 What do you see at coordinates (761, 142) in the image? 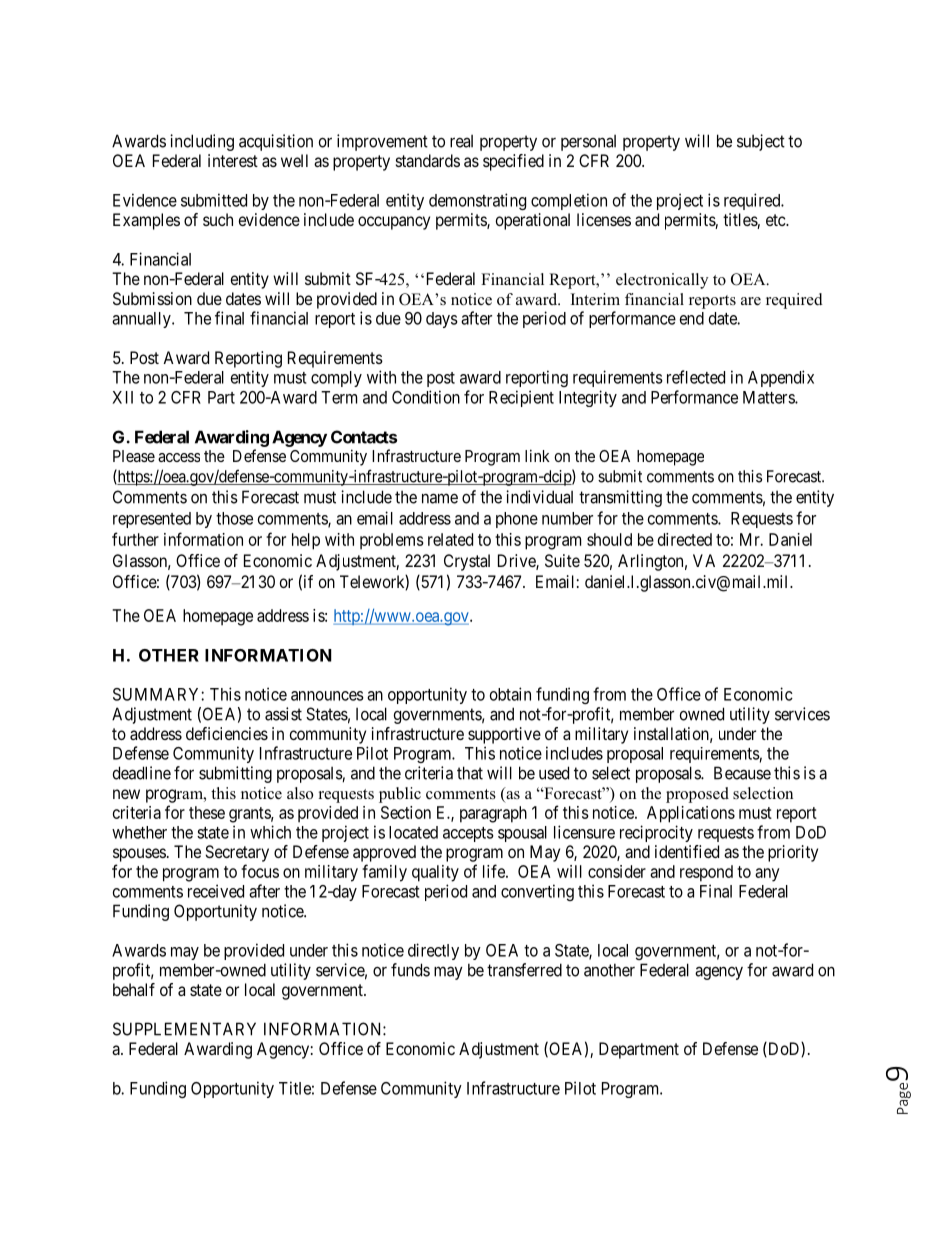
I see `subject` at bounding box center [761, 142].
